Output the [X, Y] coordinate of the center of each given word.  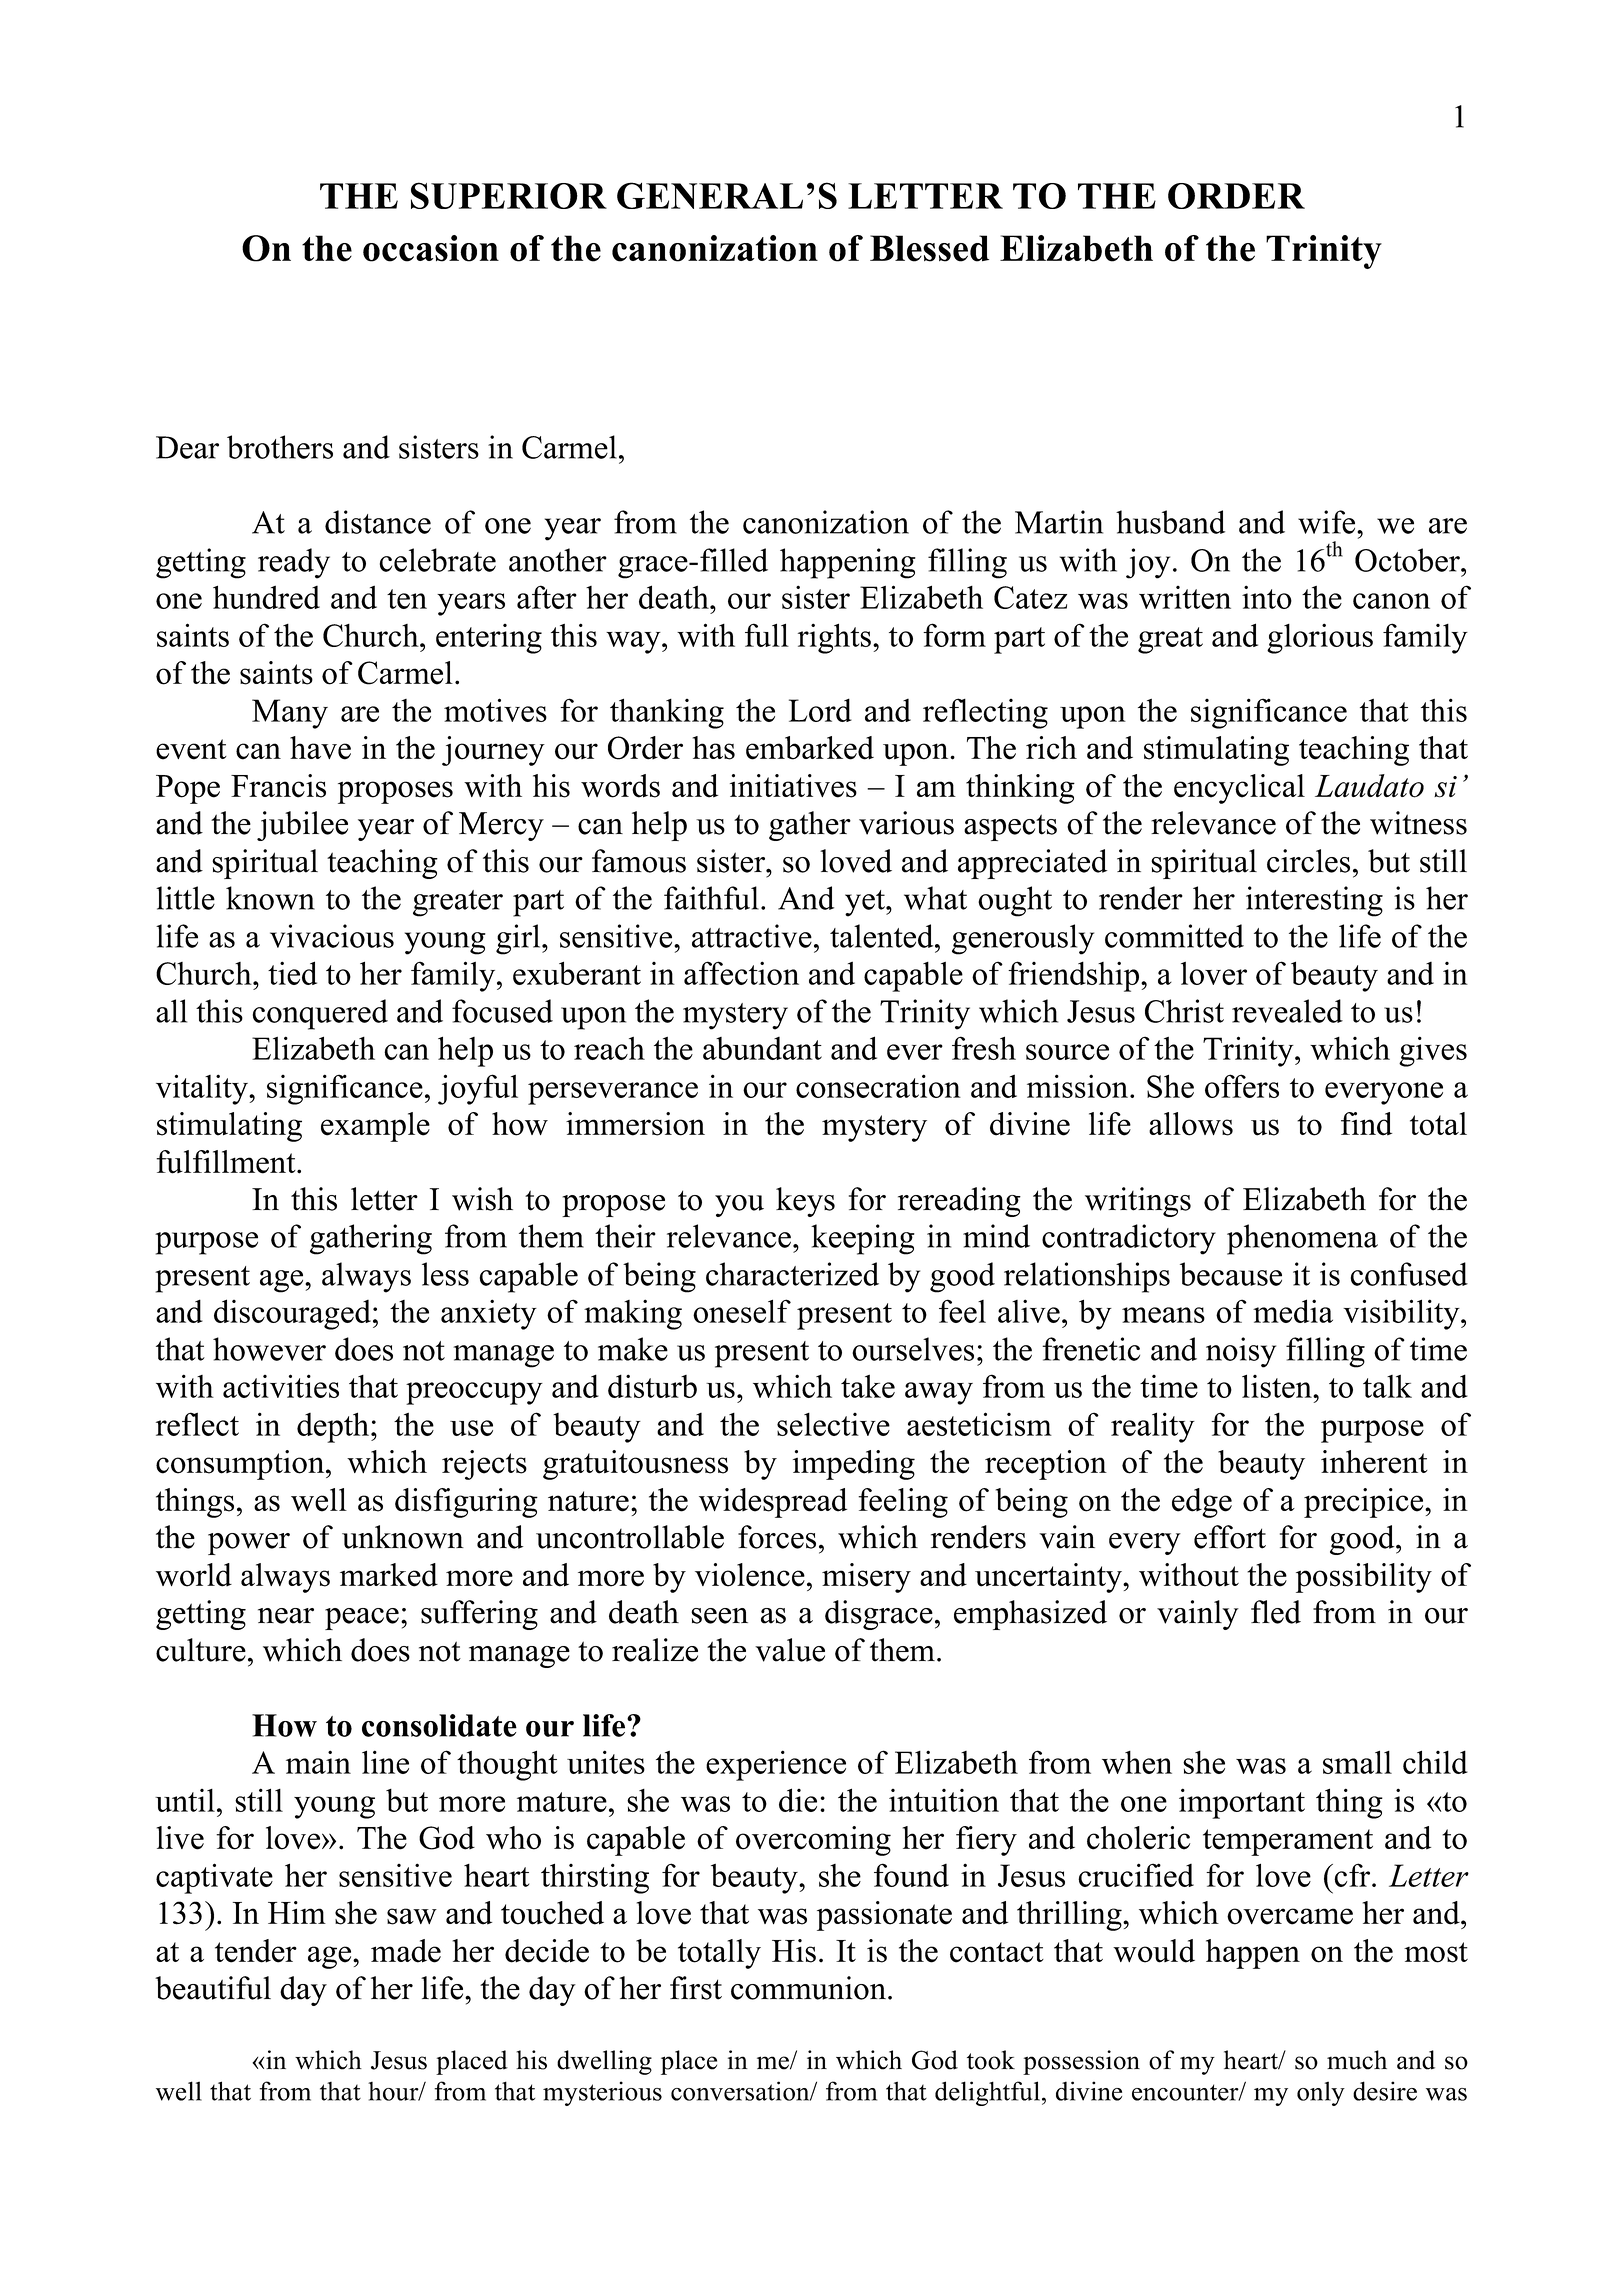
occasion [431, 248]
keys [805, 1202]
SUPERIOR [509, 195]
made [406, 1951]
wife [1328, 522]
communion [810, 1988]
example [375, 1127]
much [1357, 2060]
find [1366, 1124]
